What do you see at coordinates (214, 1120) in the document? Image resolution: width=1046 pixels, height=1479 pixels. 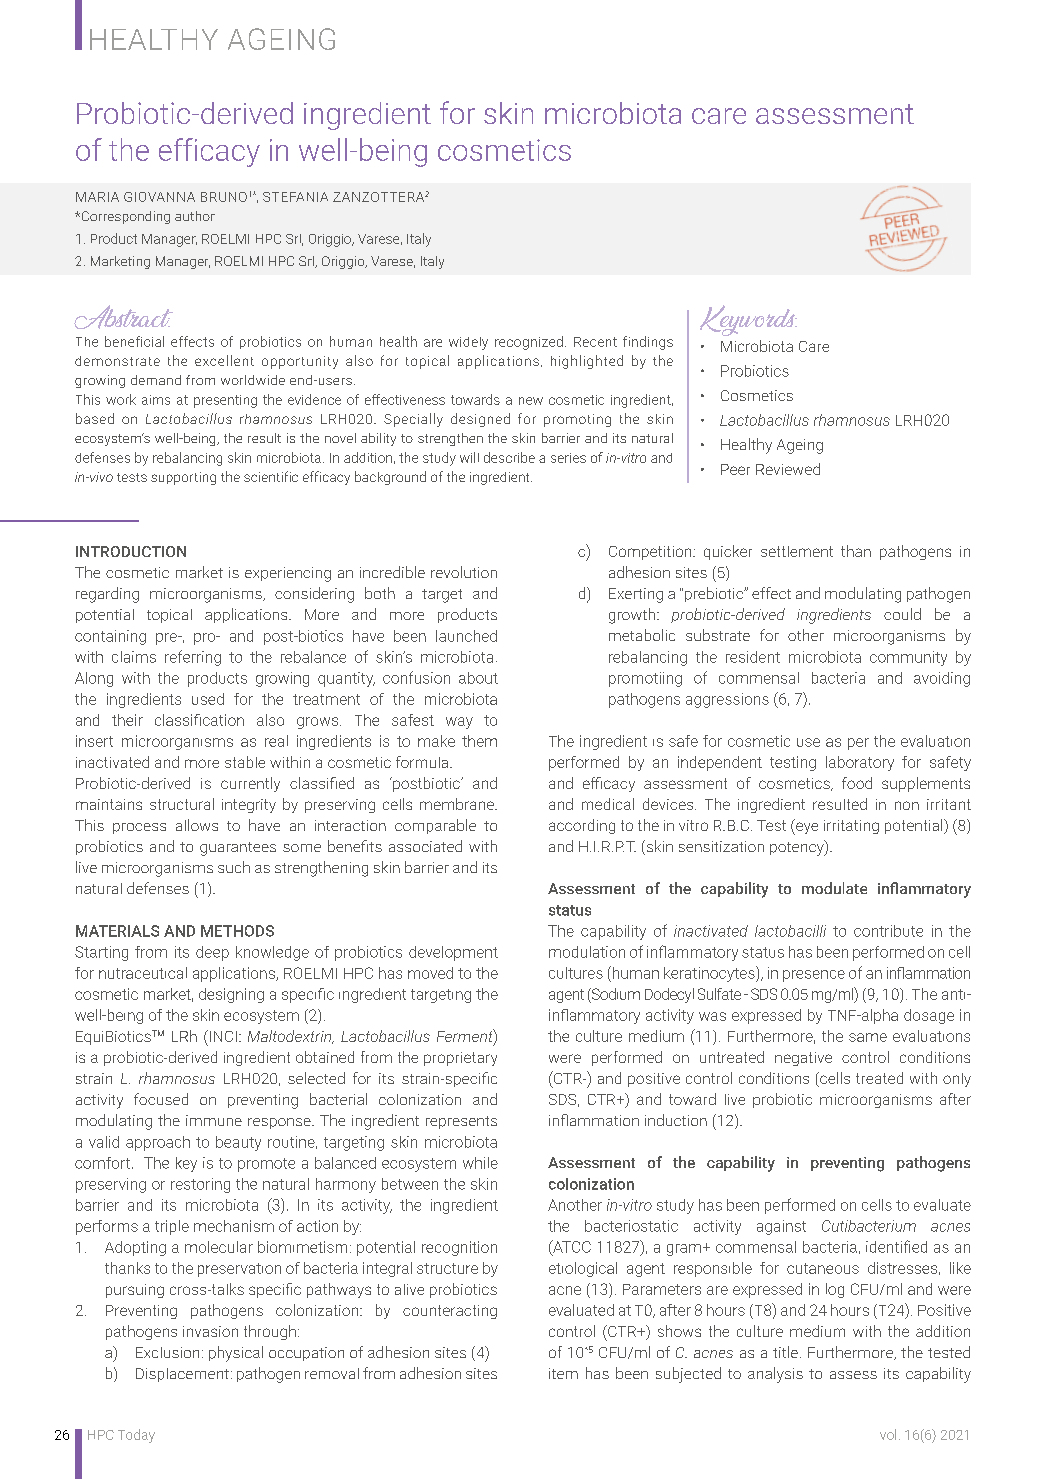 I see `immune` at bounding box center [214, 1120].
